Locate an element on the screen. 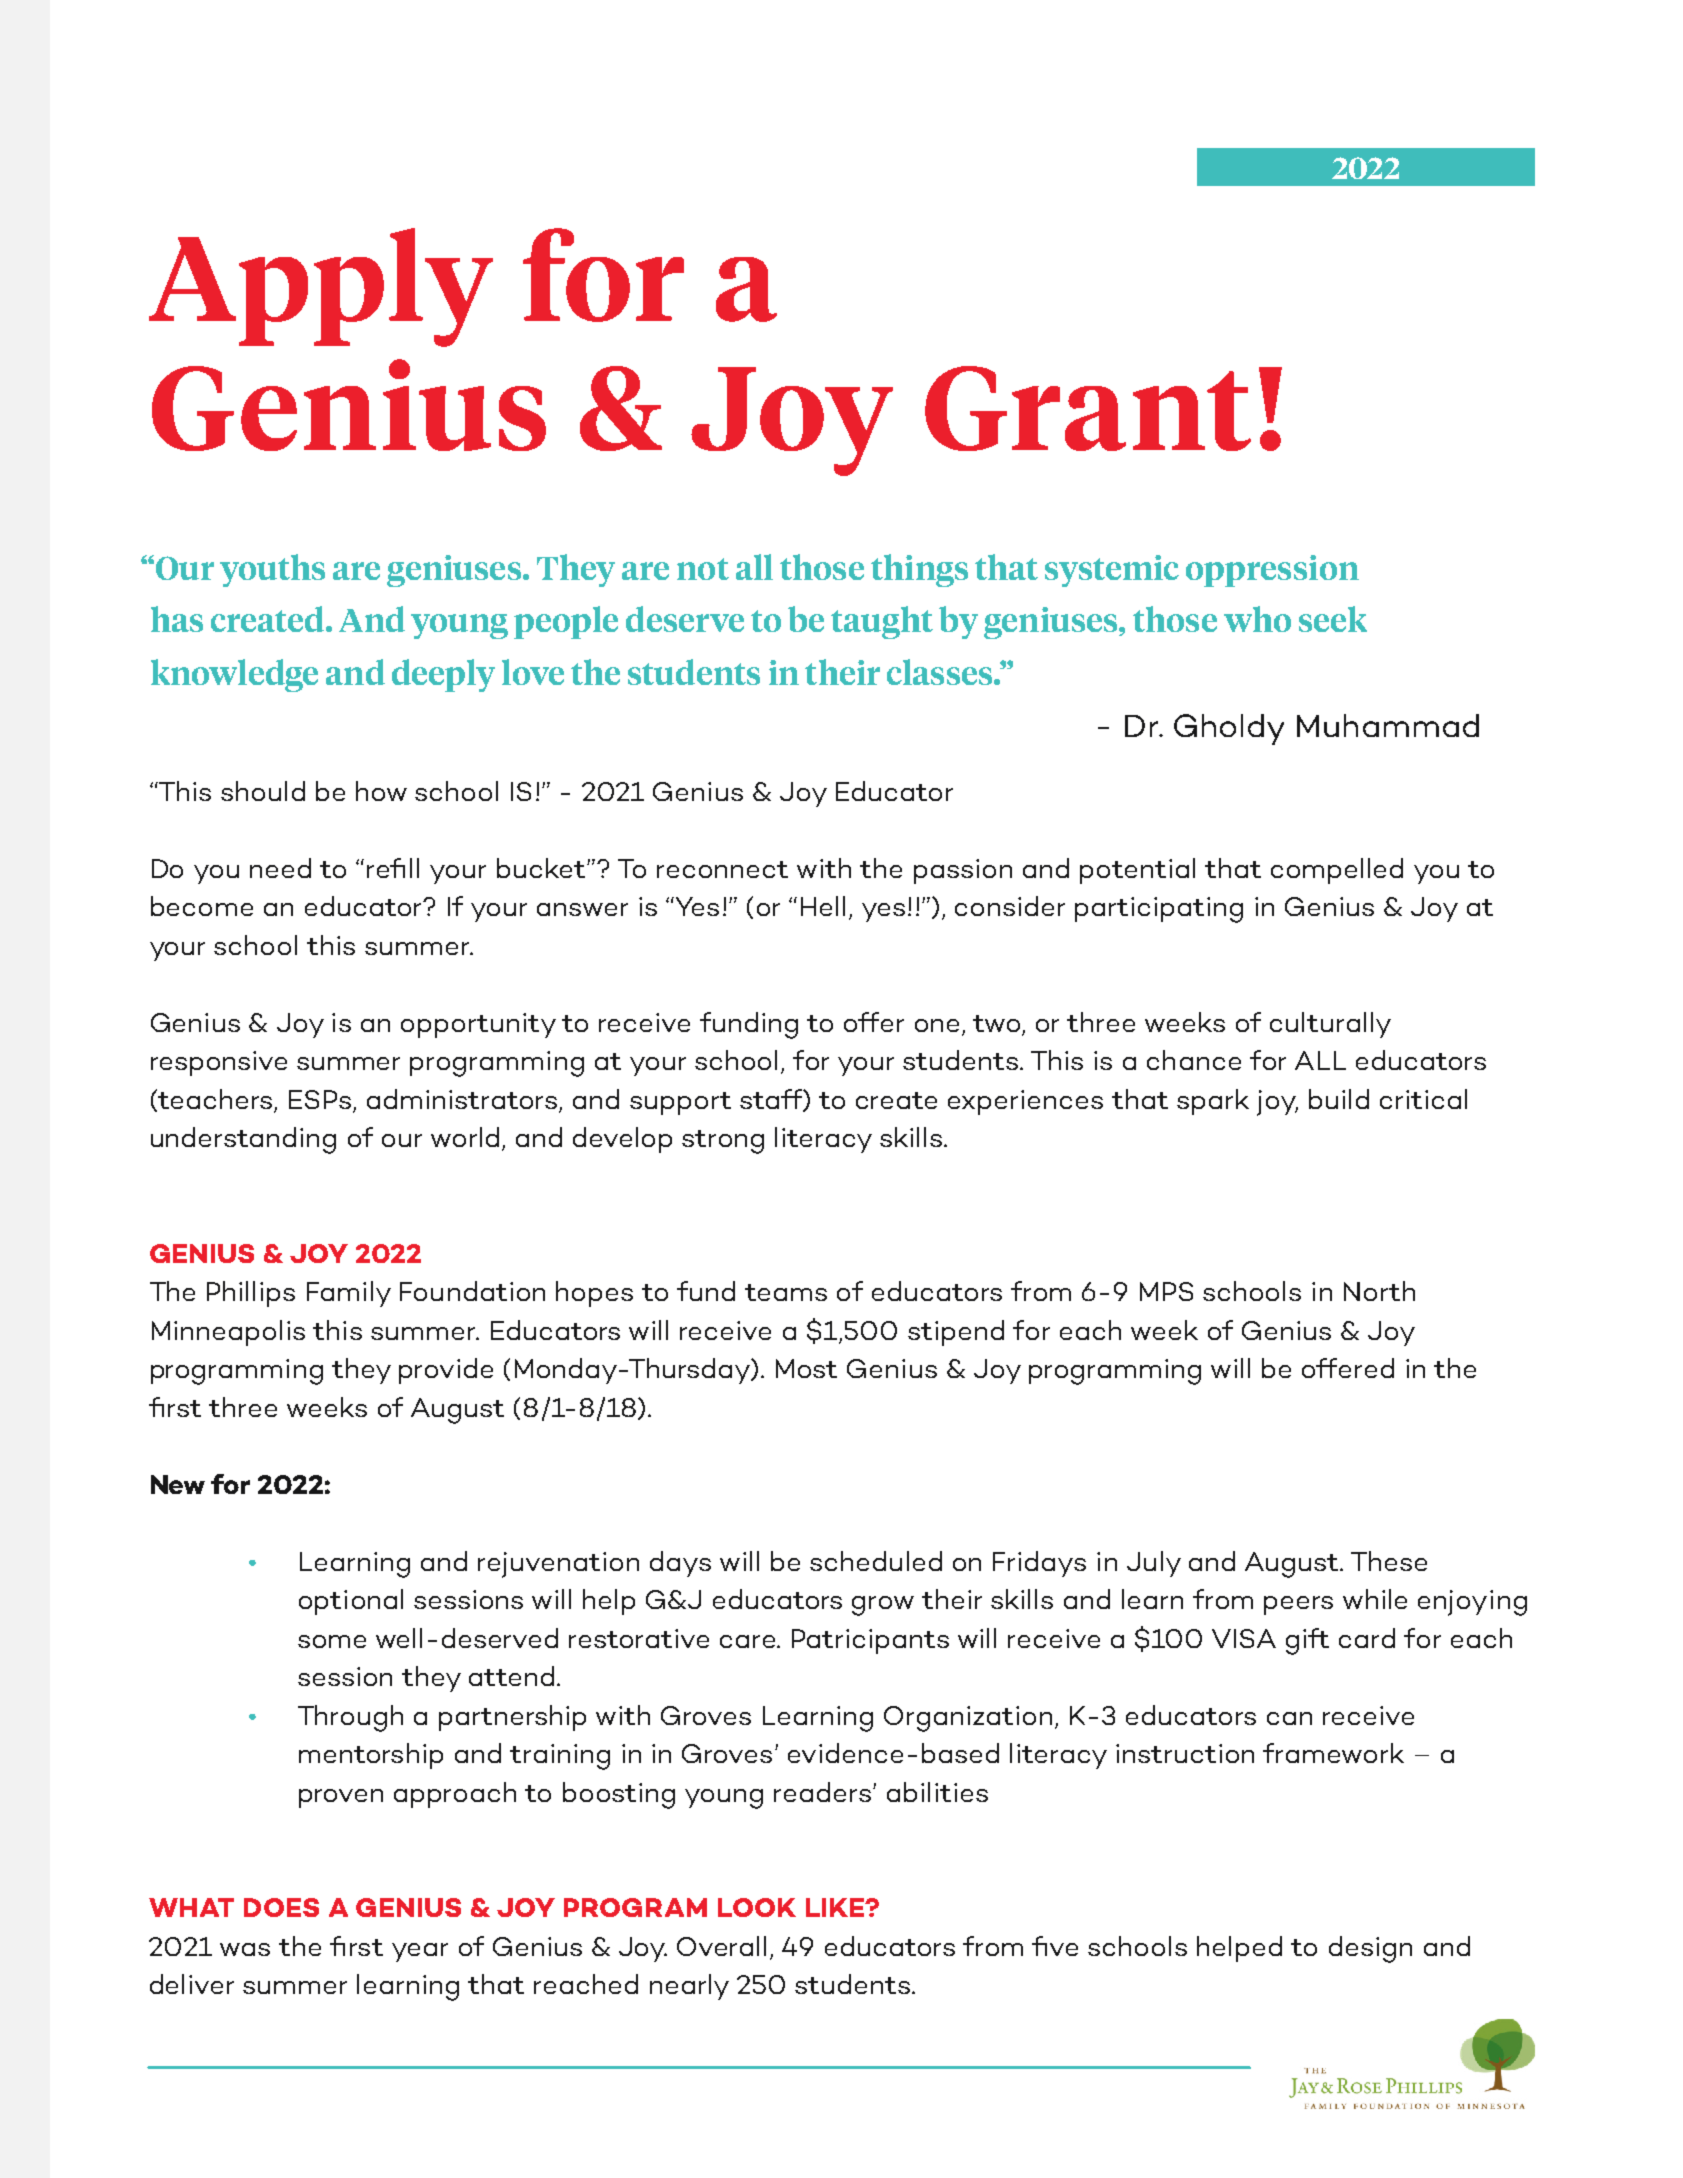  Grant is located at coordinates (1088, 408).
